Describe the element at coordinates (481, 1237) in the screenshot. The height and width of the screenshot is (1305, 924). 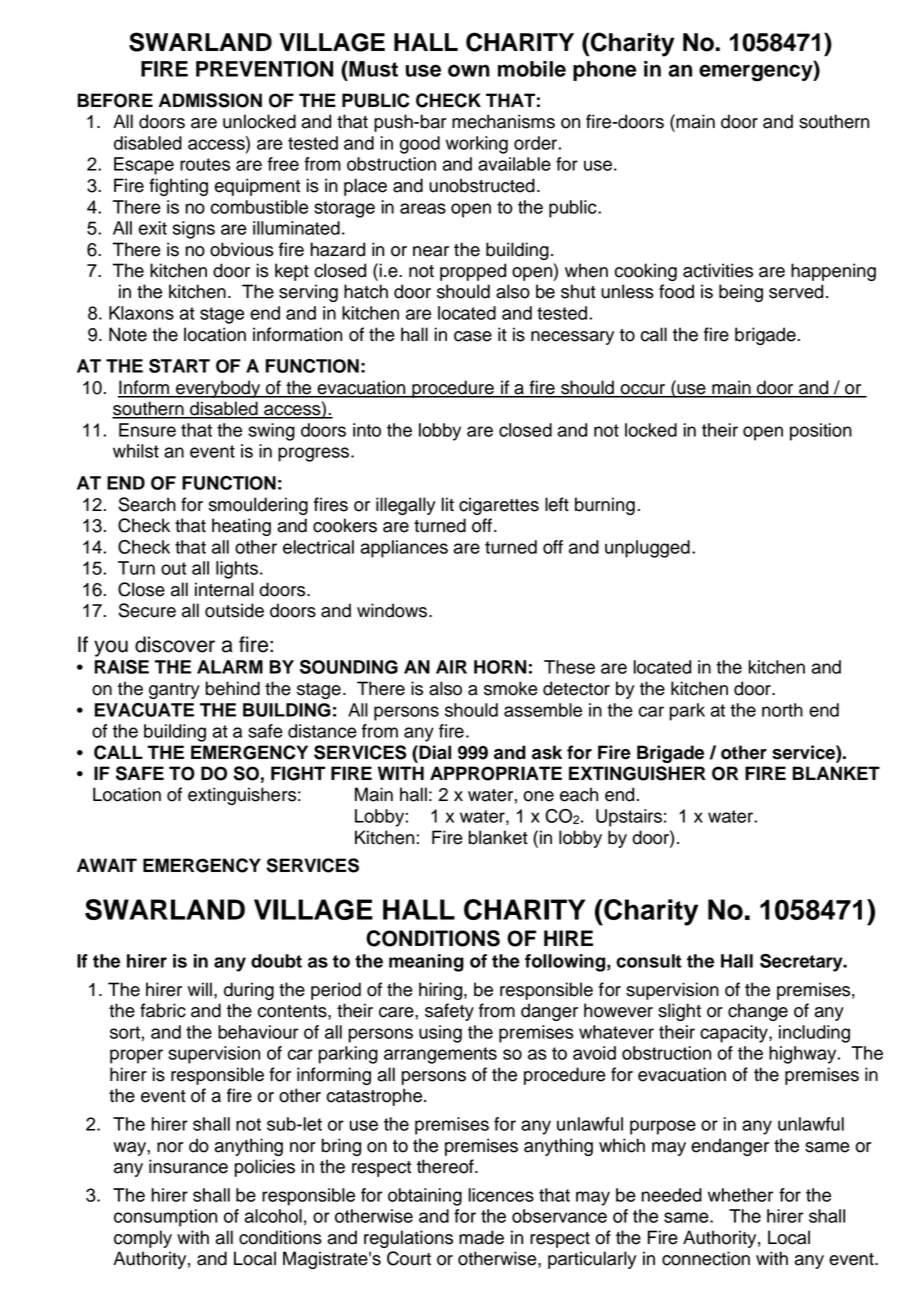
I see `made` at that location.
